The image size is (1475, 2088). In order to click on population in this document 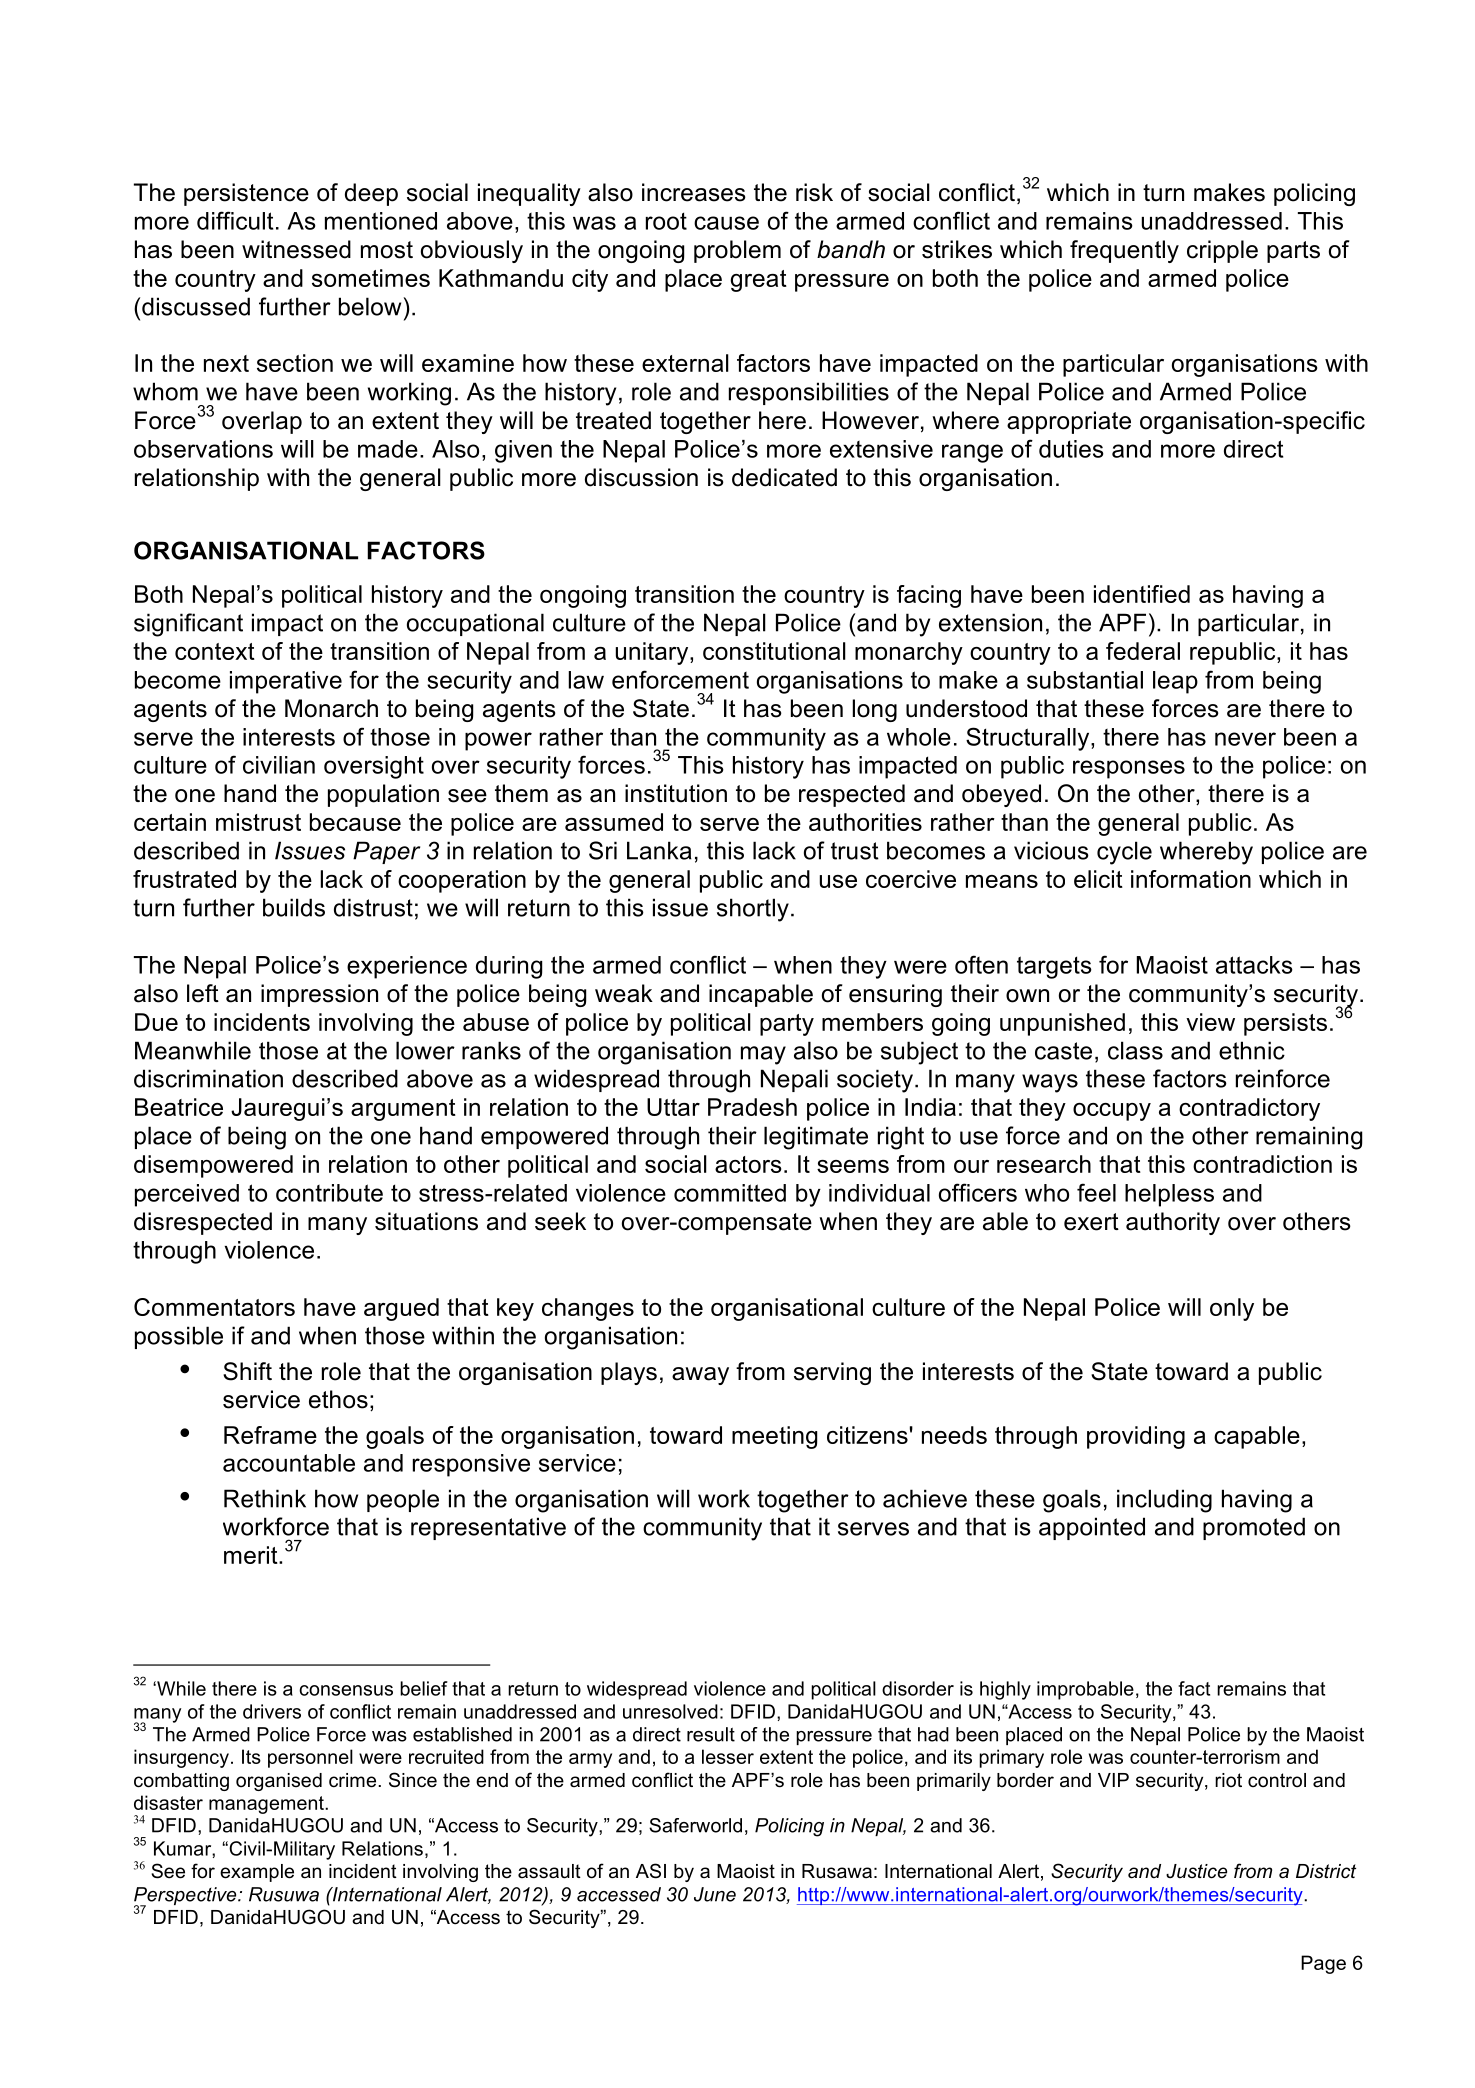, I will do `click(383, 795)`.
